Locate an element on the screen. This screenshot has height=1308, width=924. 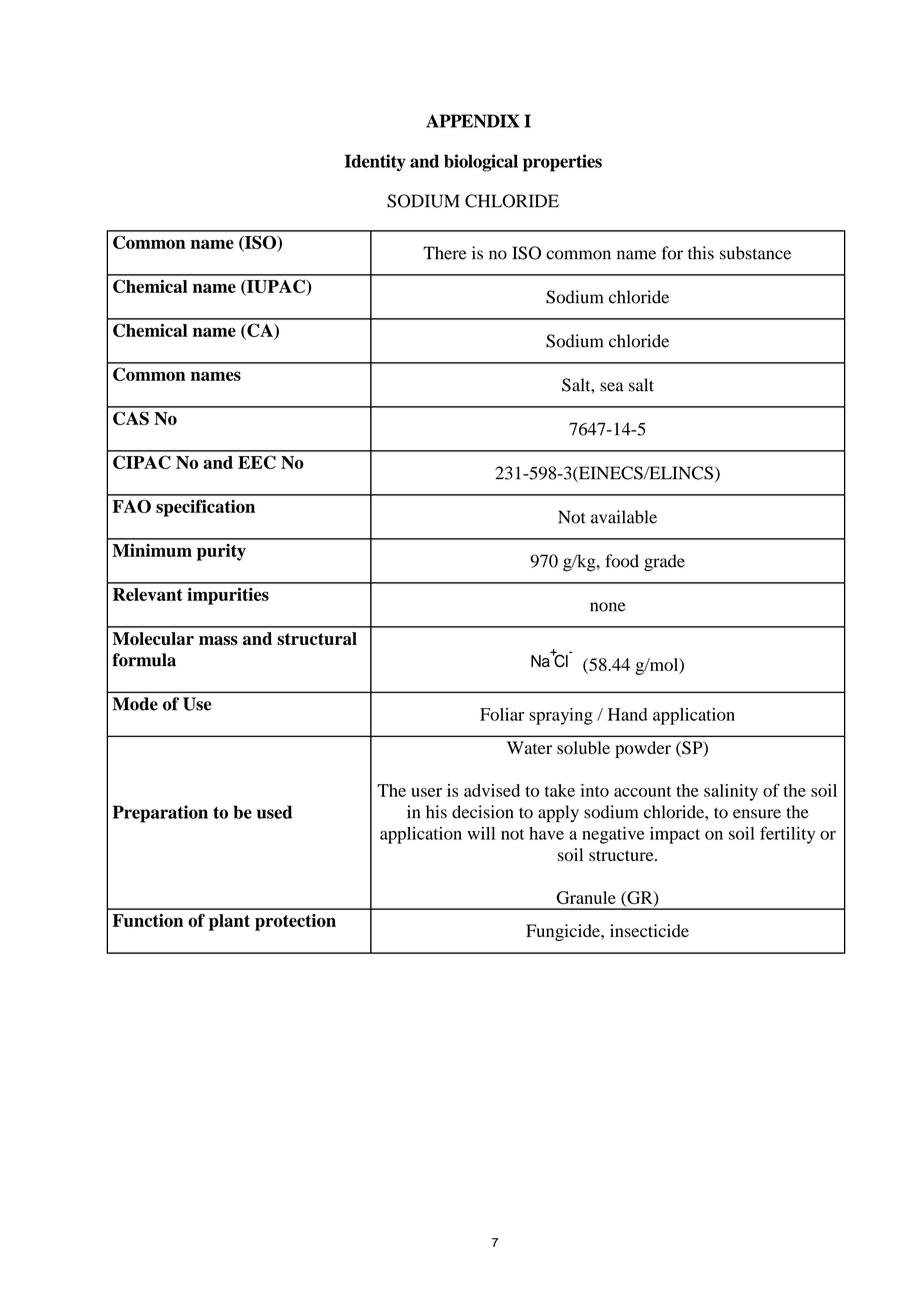
plant is located at coordinates (229, 922).
